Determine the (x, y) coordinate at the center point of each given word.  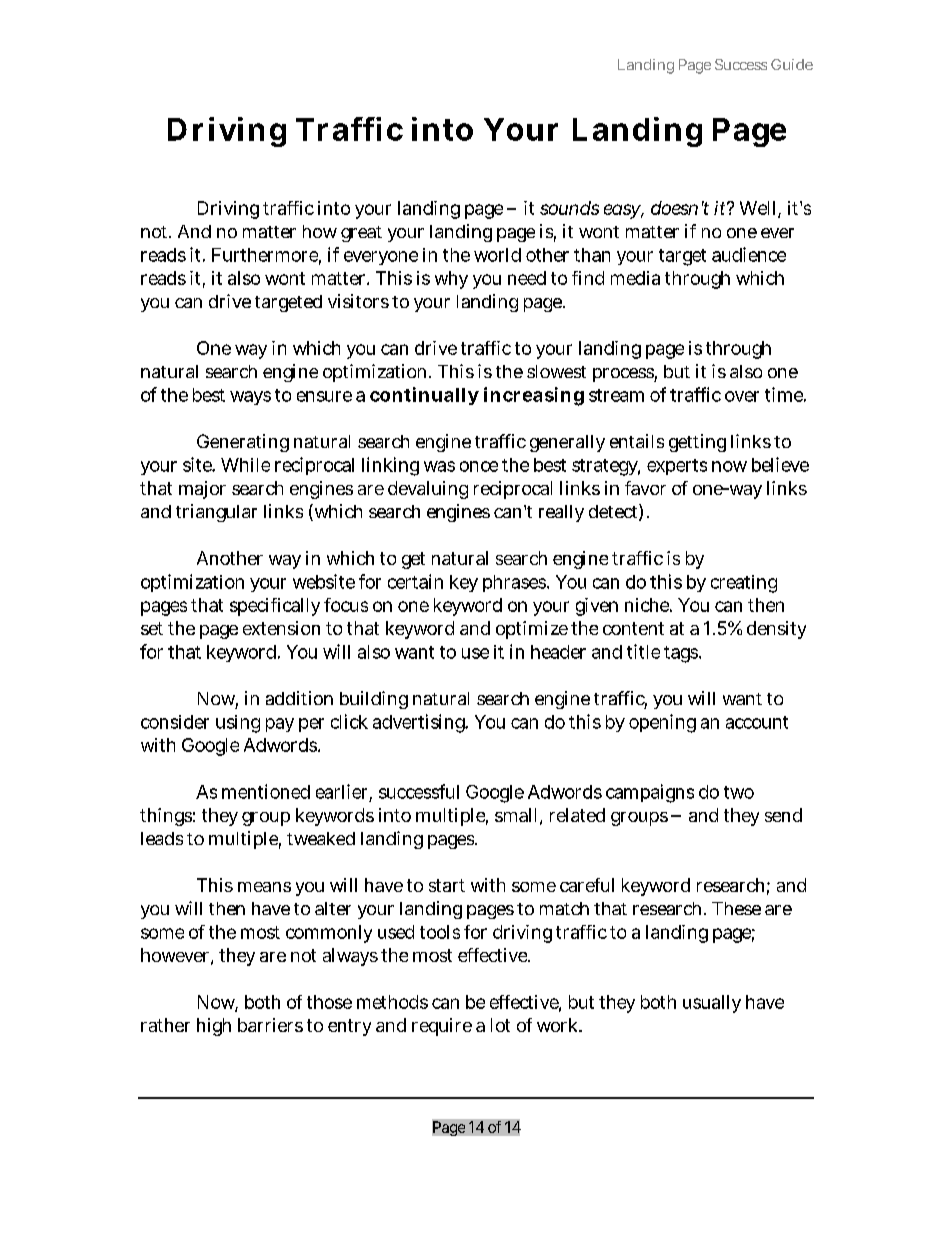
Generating (243, 443)
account (757, 722)
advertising (420, 723)
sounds (569, 208)
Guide (792, 64)
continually (424, 396)
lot (500, 1025)
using (238, 724)
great (361, 234)
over (742, 396)
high (214, 1027)
